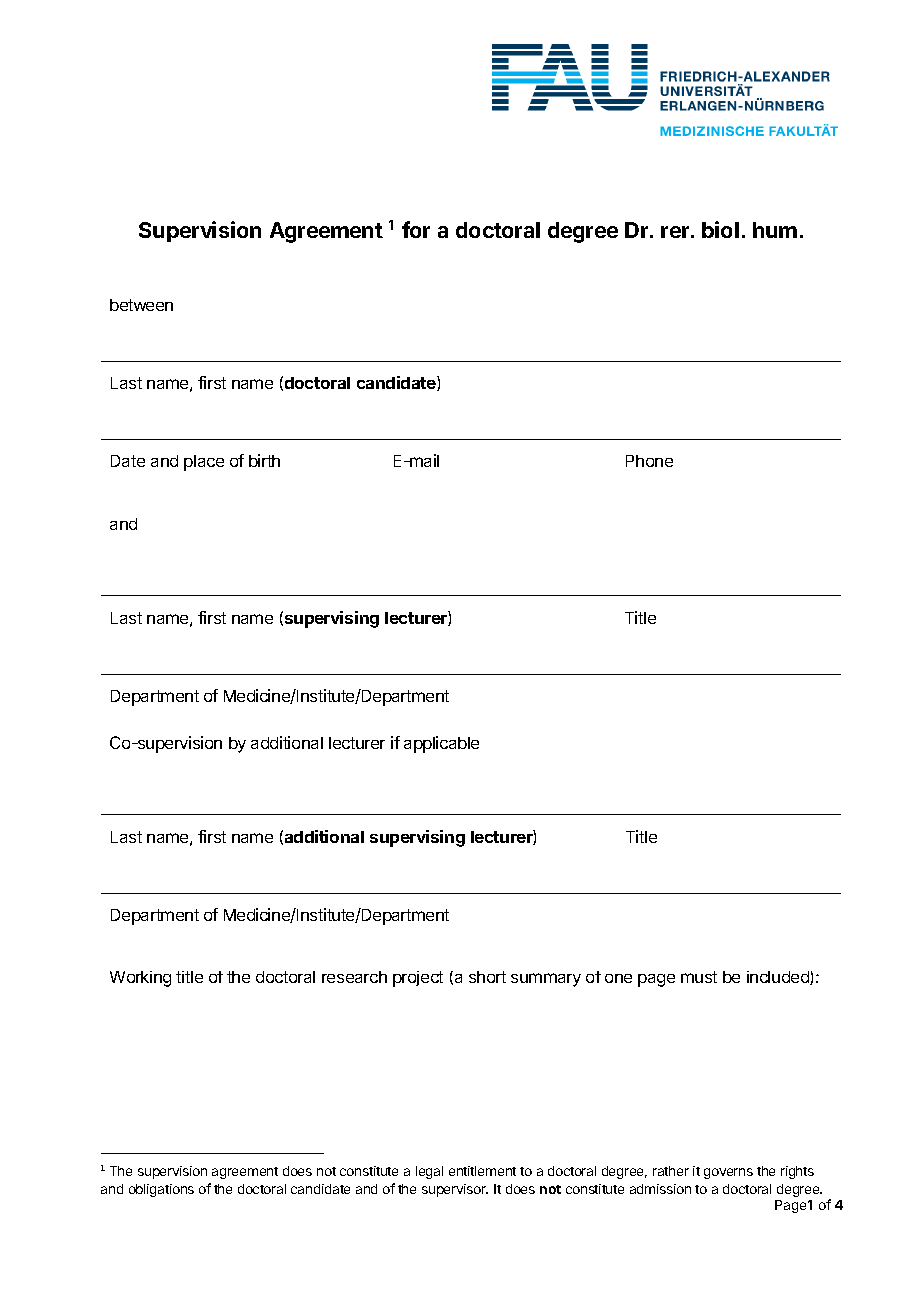  What do you see at coordinates (720, 229) in the screenshot?
I see `biol` at bounding box center [720, 229].
